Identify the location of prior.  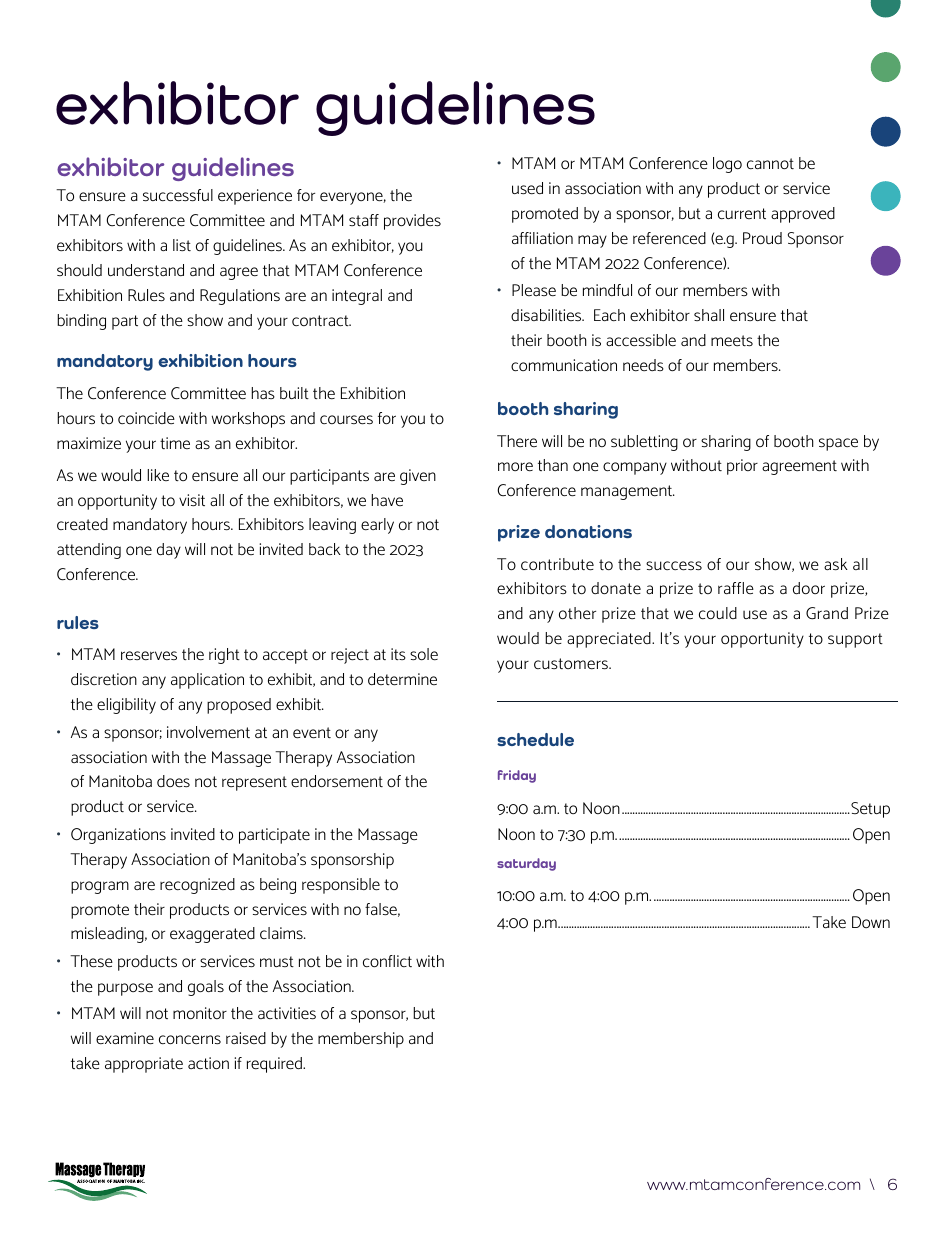
(742, 467).
